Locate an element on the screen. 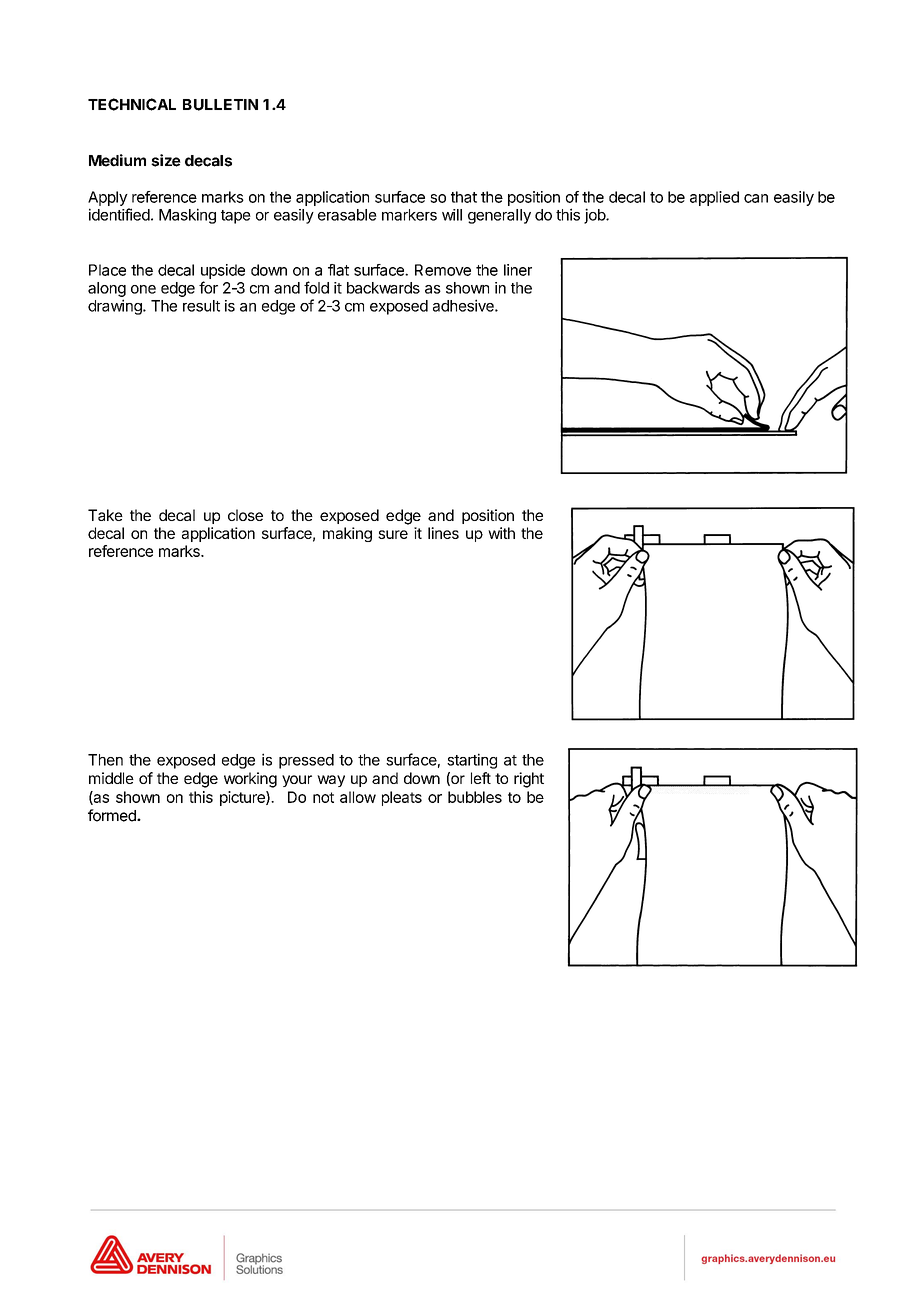 This screenshot has width=924, height=1308. pleats is located at coordinates (402, 798).
